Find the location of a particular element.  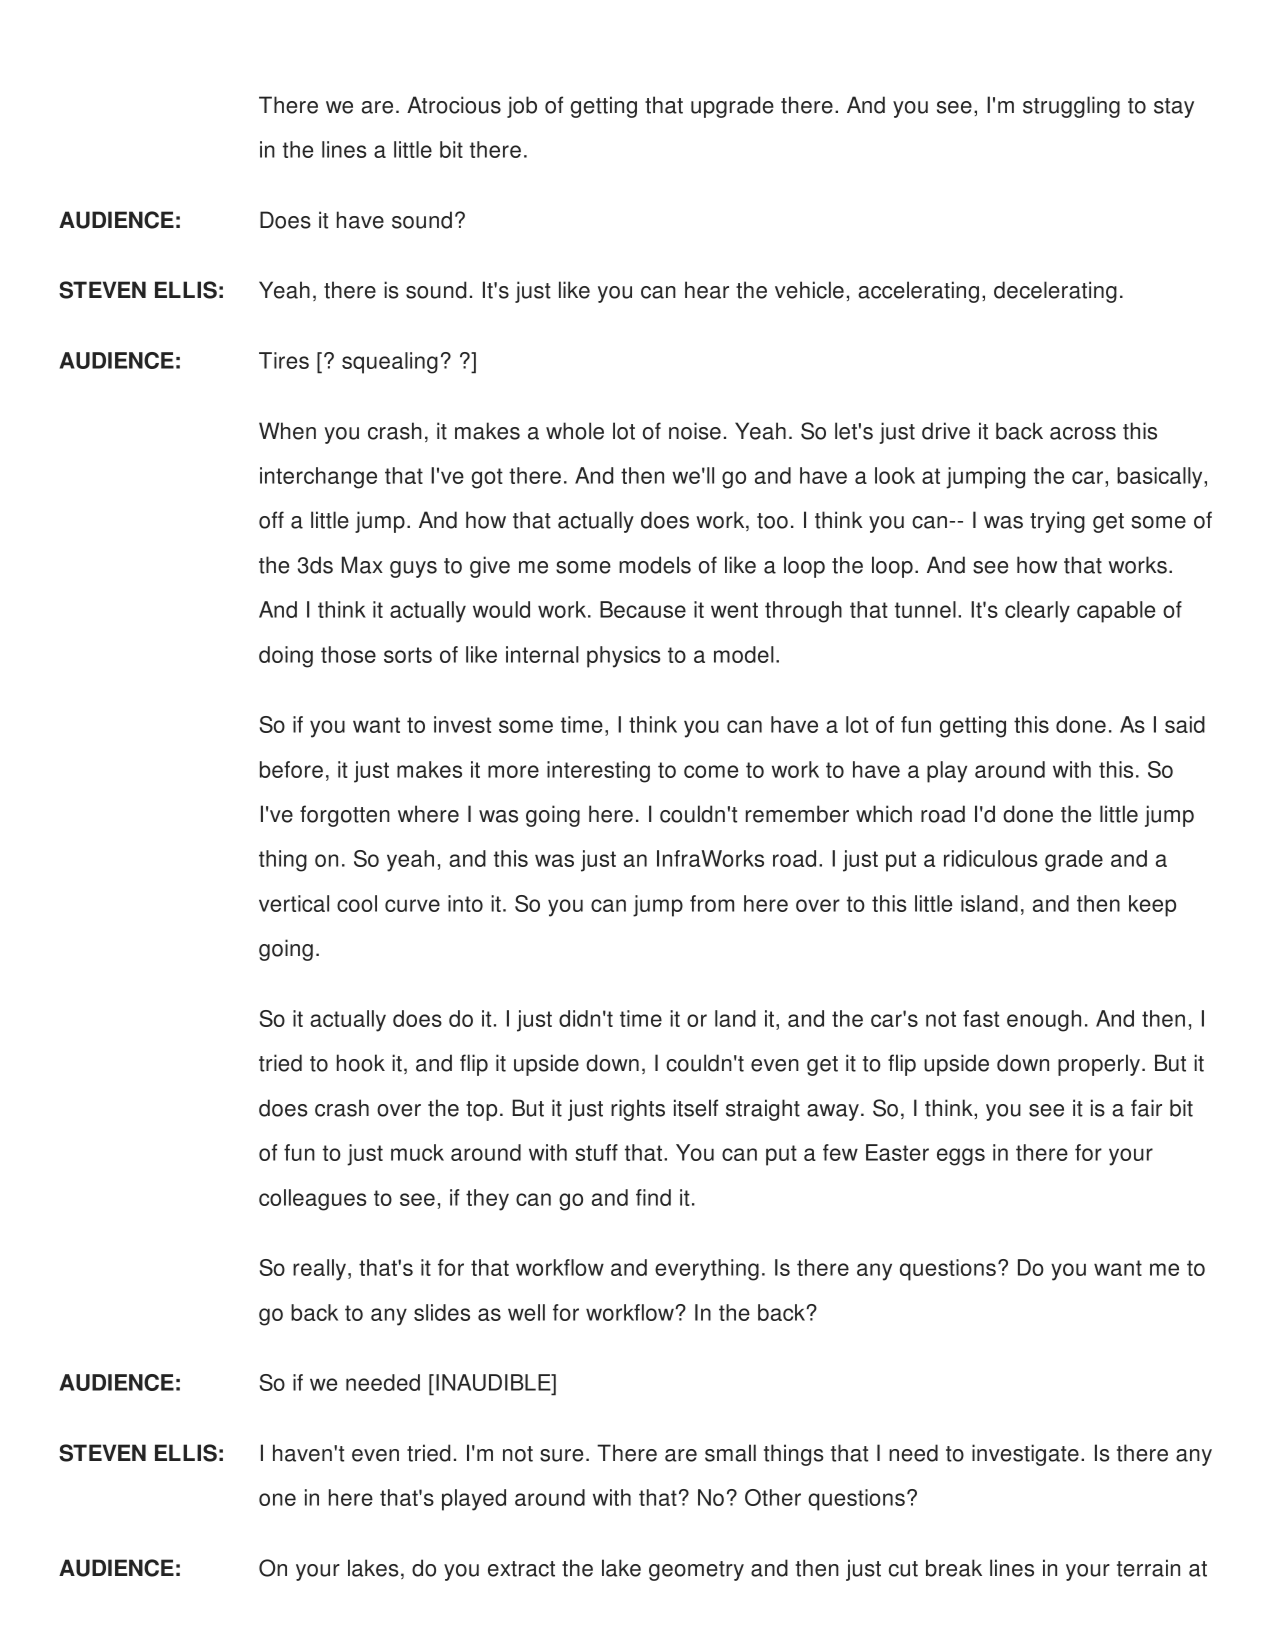

Atrocious is located at coordinates (454, 105).
